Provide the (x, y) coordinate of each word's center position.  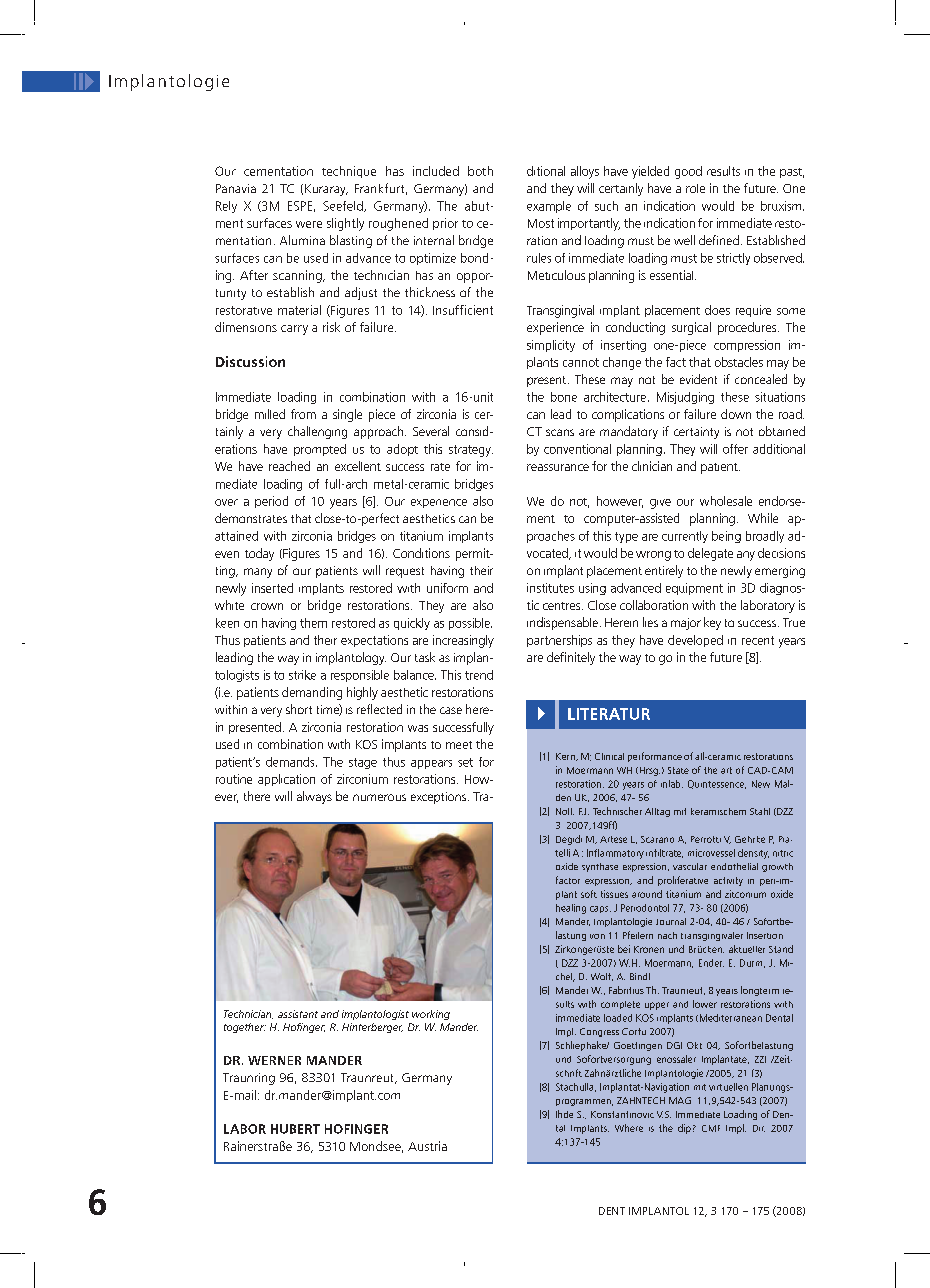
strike (302, 675)
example (549, 207)
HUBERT (295, 1129)
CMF (711, 1128)
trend (479, 675)
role (695, 188)
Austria (427, 1146)
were (309, 224)
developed (695, 641)
